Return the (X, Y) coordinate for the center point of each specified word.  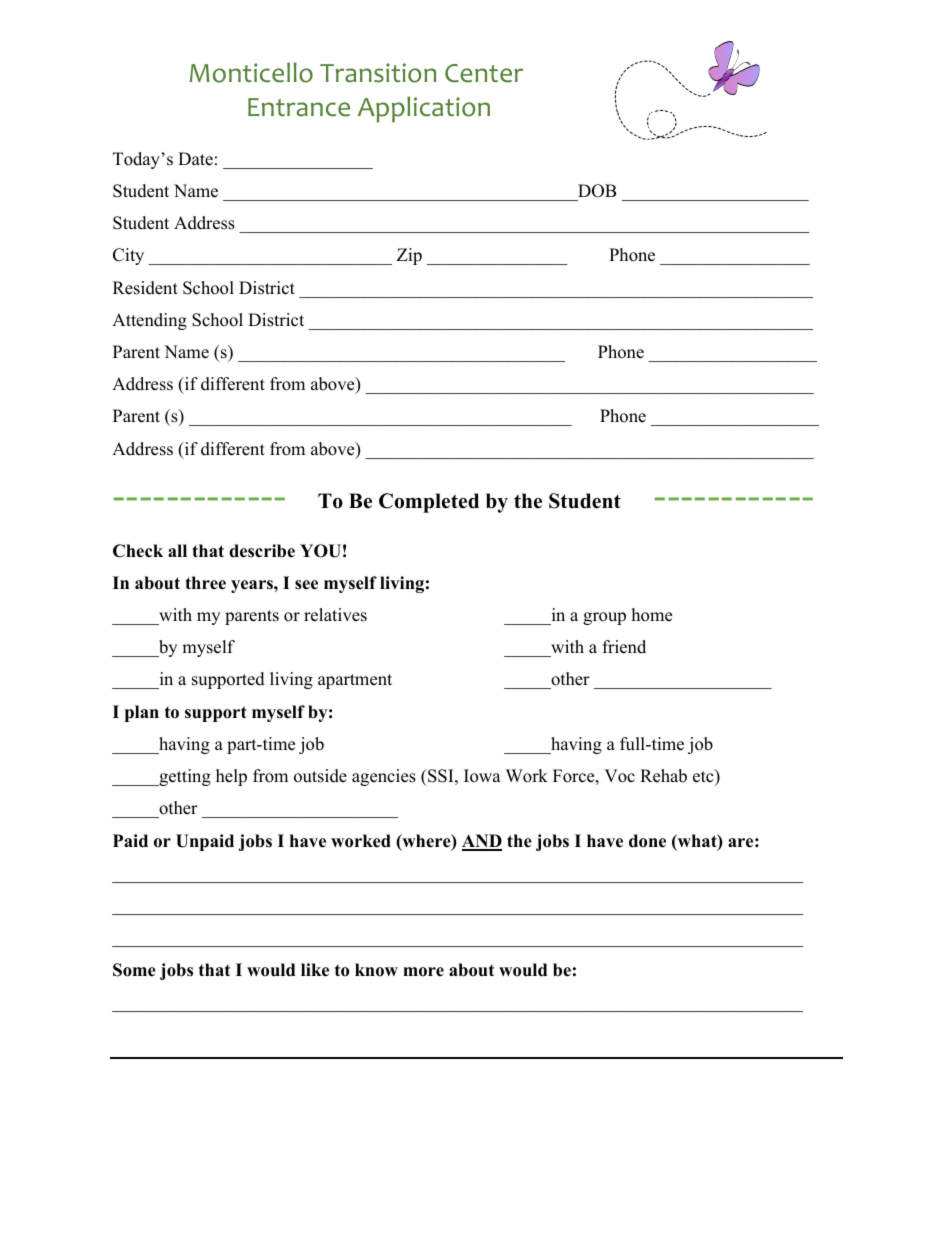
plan (142, 713)
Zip (409, 256)
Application (424, 109)
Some (134, 970)
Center (484, 73)
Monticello (251, 72)
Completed (429, 503)
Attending (149, 321)
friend (624, 647)
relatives (335, 615)
